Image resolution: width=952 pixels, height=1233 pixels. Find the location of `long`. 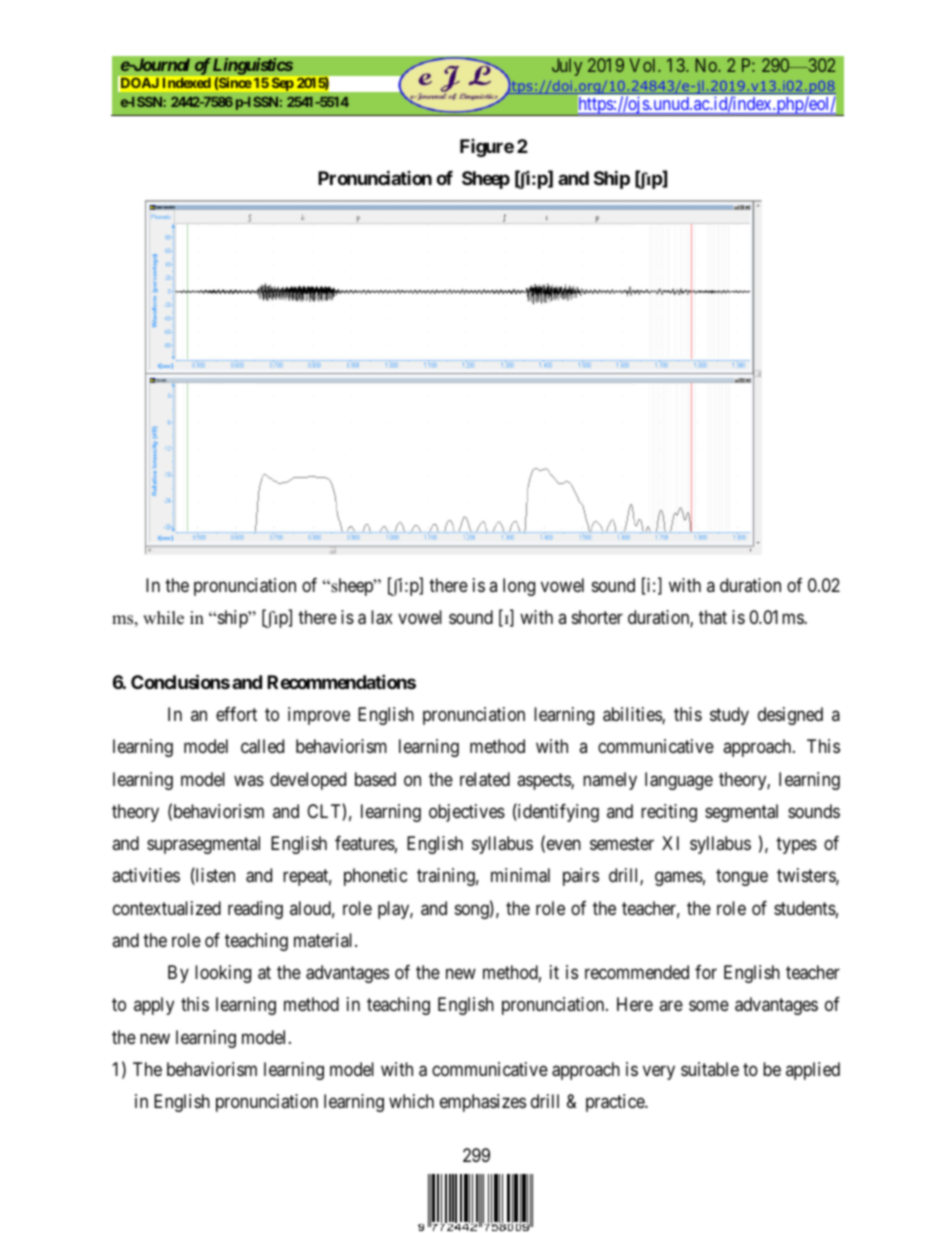

long is located at coordinates (519, 587).
